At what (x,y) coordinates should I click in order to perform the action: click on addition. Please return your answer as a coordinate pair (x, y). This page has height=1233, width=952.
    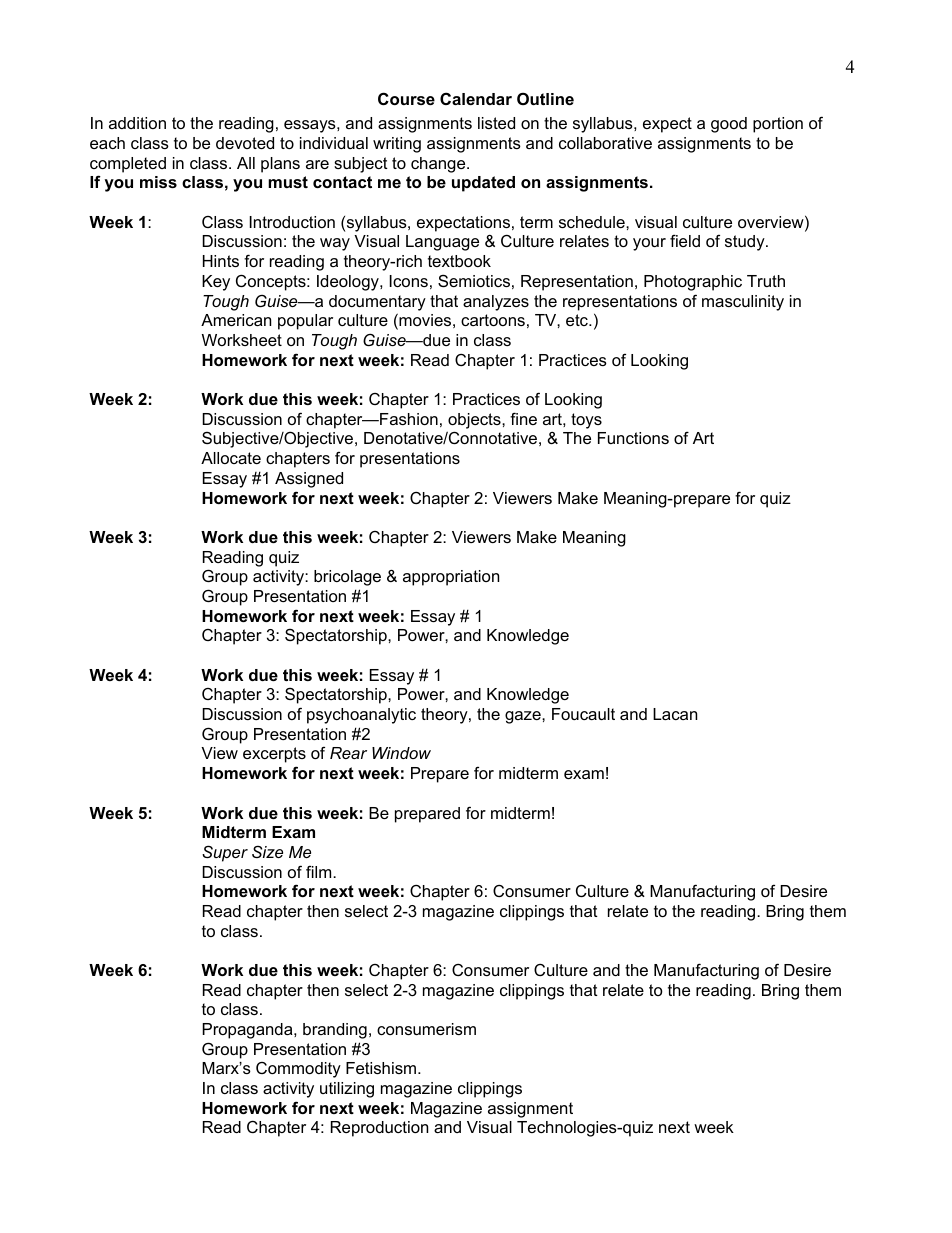
    Looking at the image, I should click on (137, 123).
